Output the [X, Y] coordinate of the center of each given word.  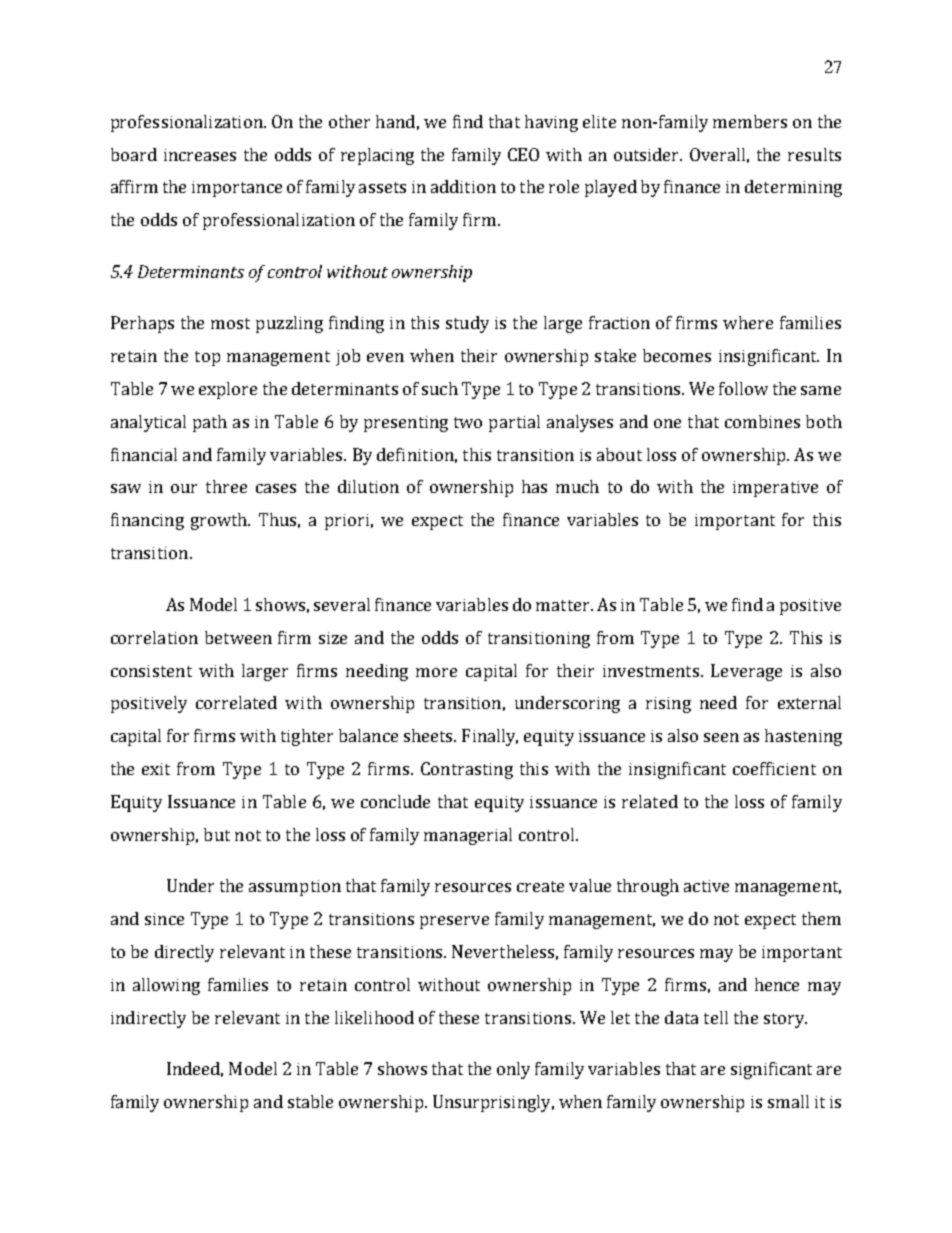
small [788, 1101]
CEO [523, 154]
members [750, 121]
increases [200, 155]
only [513, 1070]
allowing [166, 986]
